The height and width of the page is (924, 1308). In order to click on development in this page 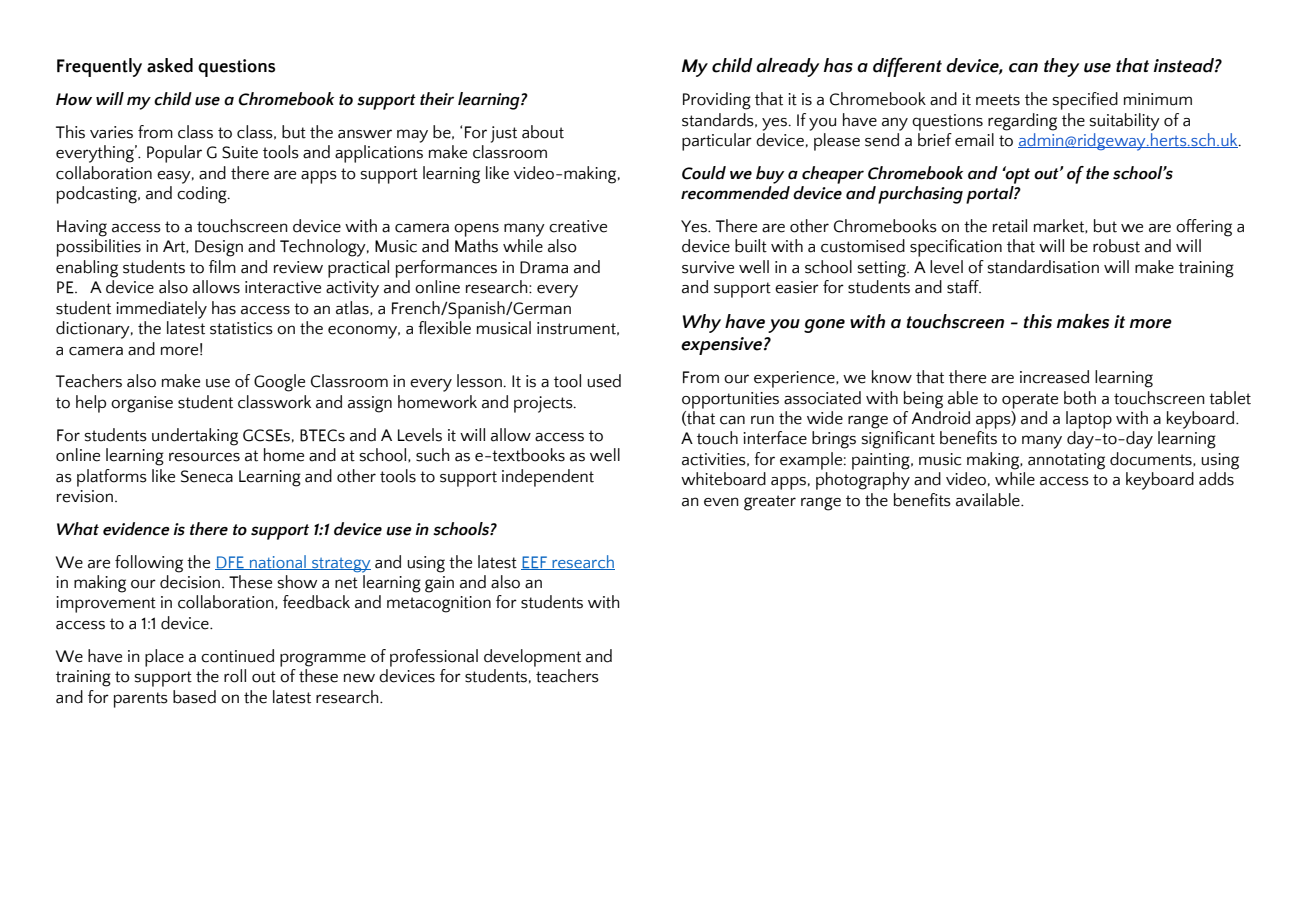, I will do `click(532, 658)`.
